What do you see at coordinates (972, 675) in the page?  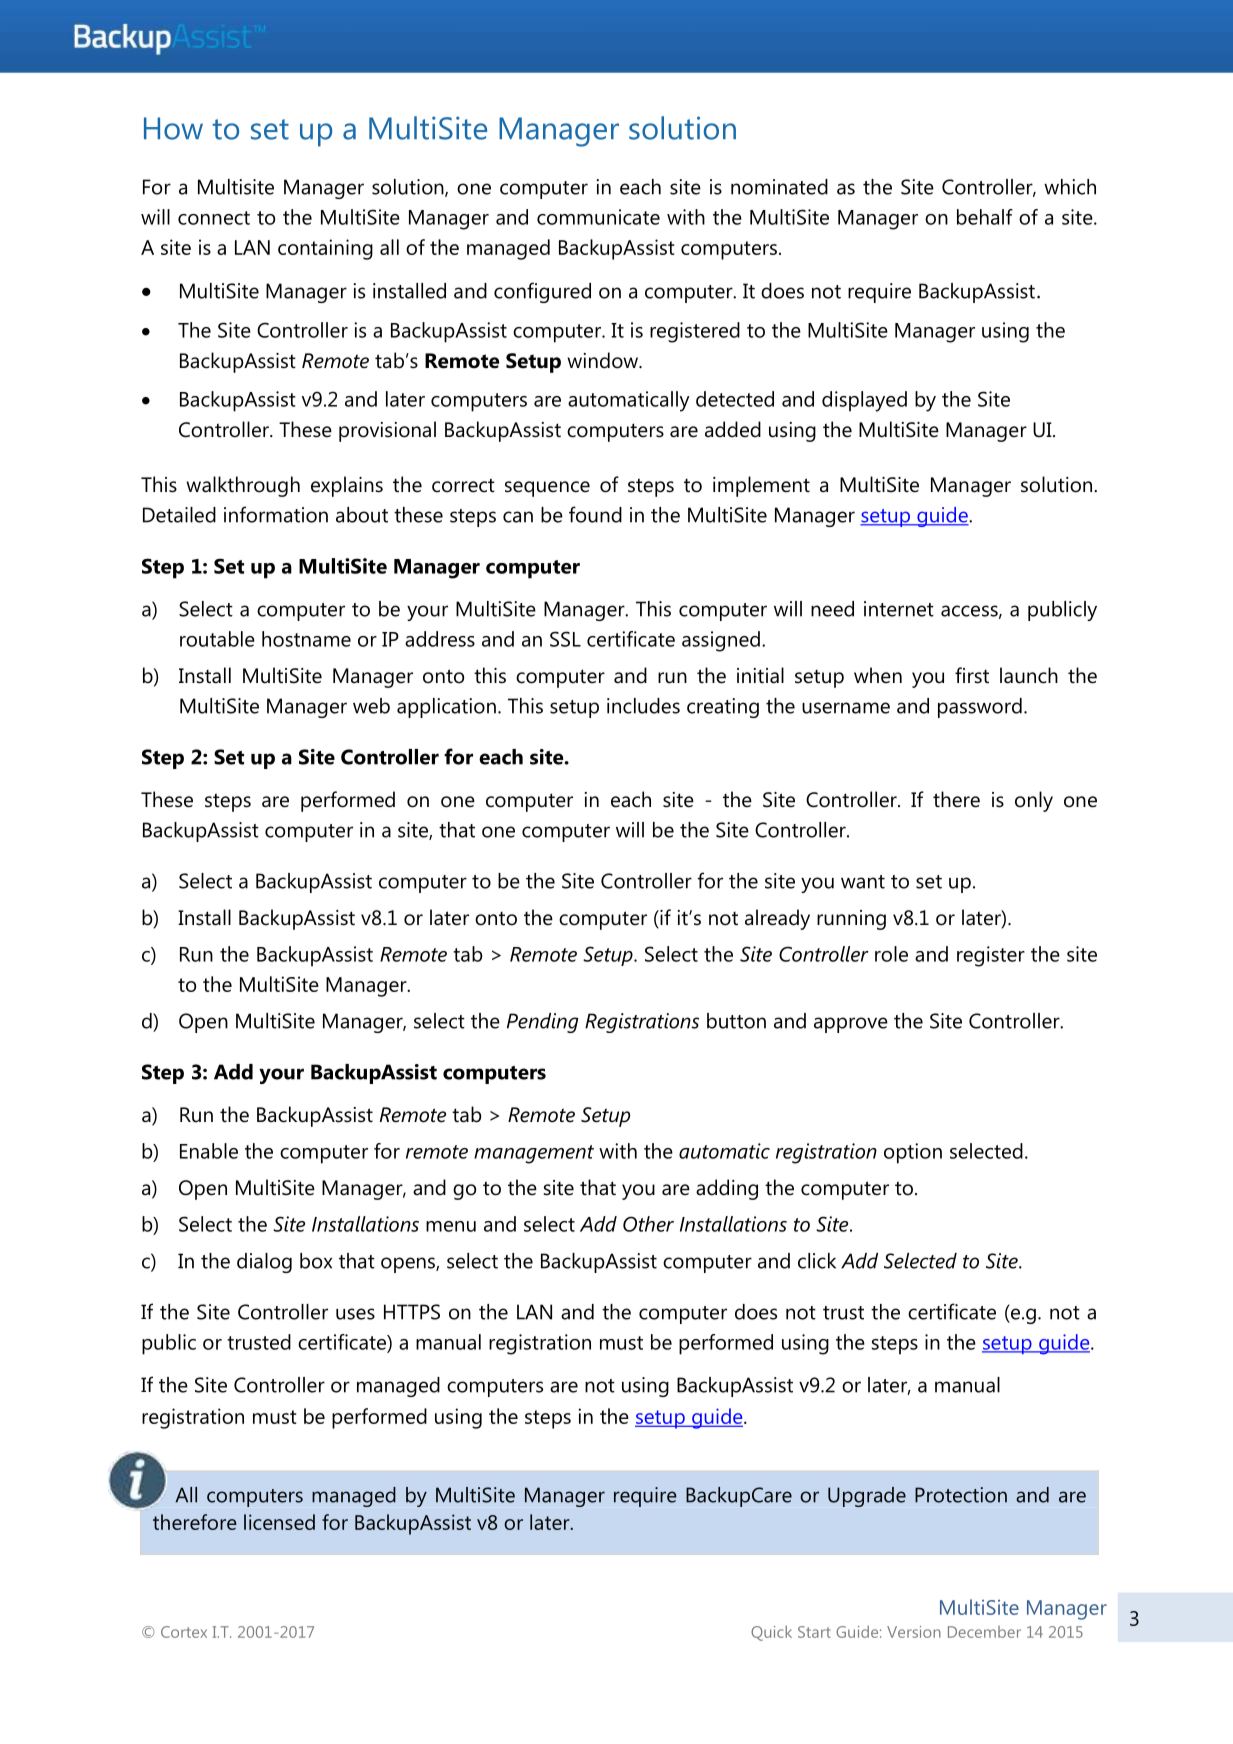 I see `first` at bounding box center [972, 675].
